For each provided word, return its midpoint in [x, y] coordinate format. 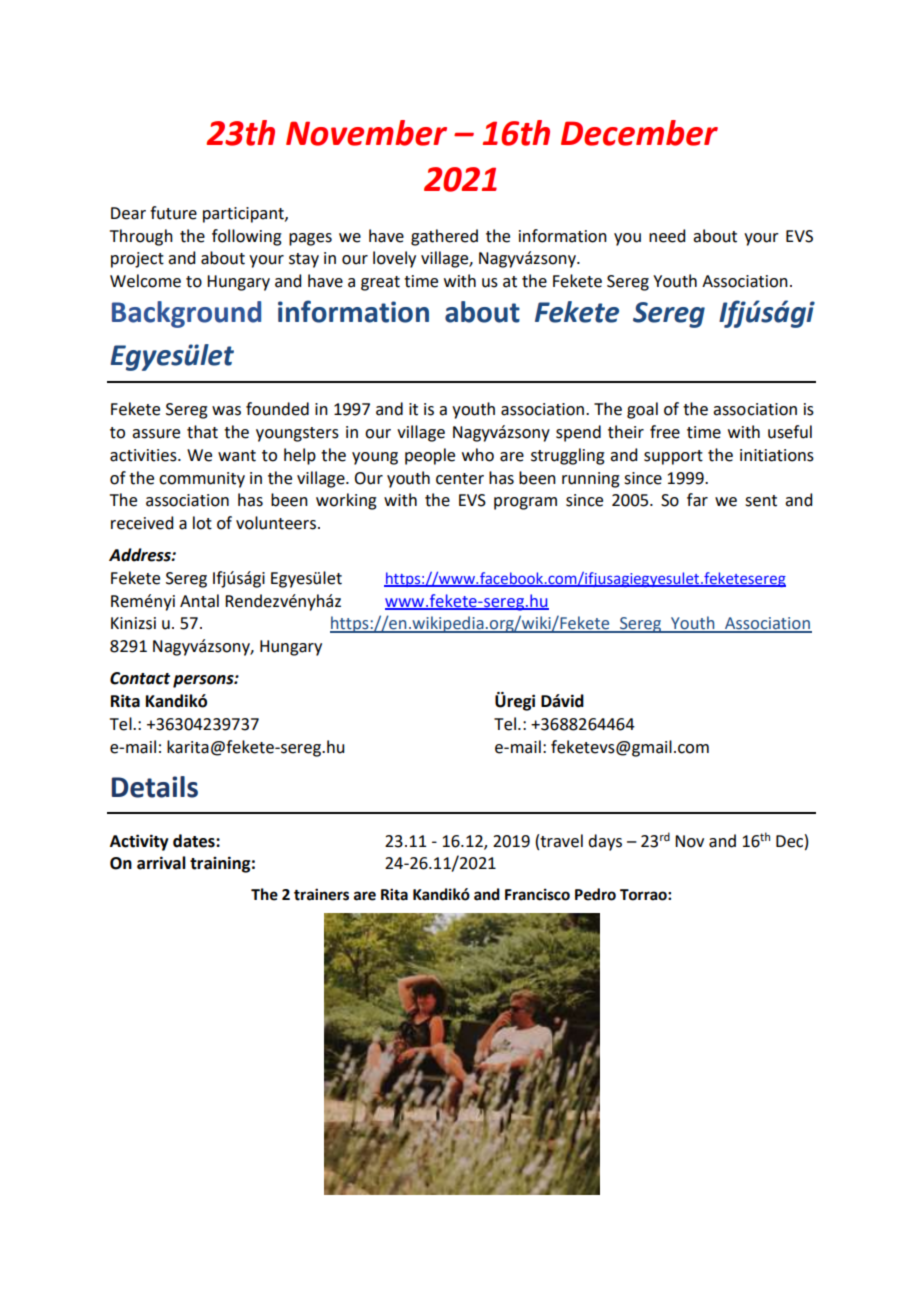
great [380, 283]
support [673, 457]
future [173, 213]
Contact [140, 678]
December [639, 133]
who [478, 455]
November [366, 133]
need [667, 236]
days [605, 842]
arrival [161, 863]
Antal [199, 601]
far [697, 500]
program [525, 503]
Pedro [595, 894]
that [202, 432]
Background [186, 314]
